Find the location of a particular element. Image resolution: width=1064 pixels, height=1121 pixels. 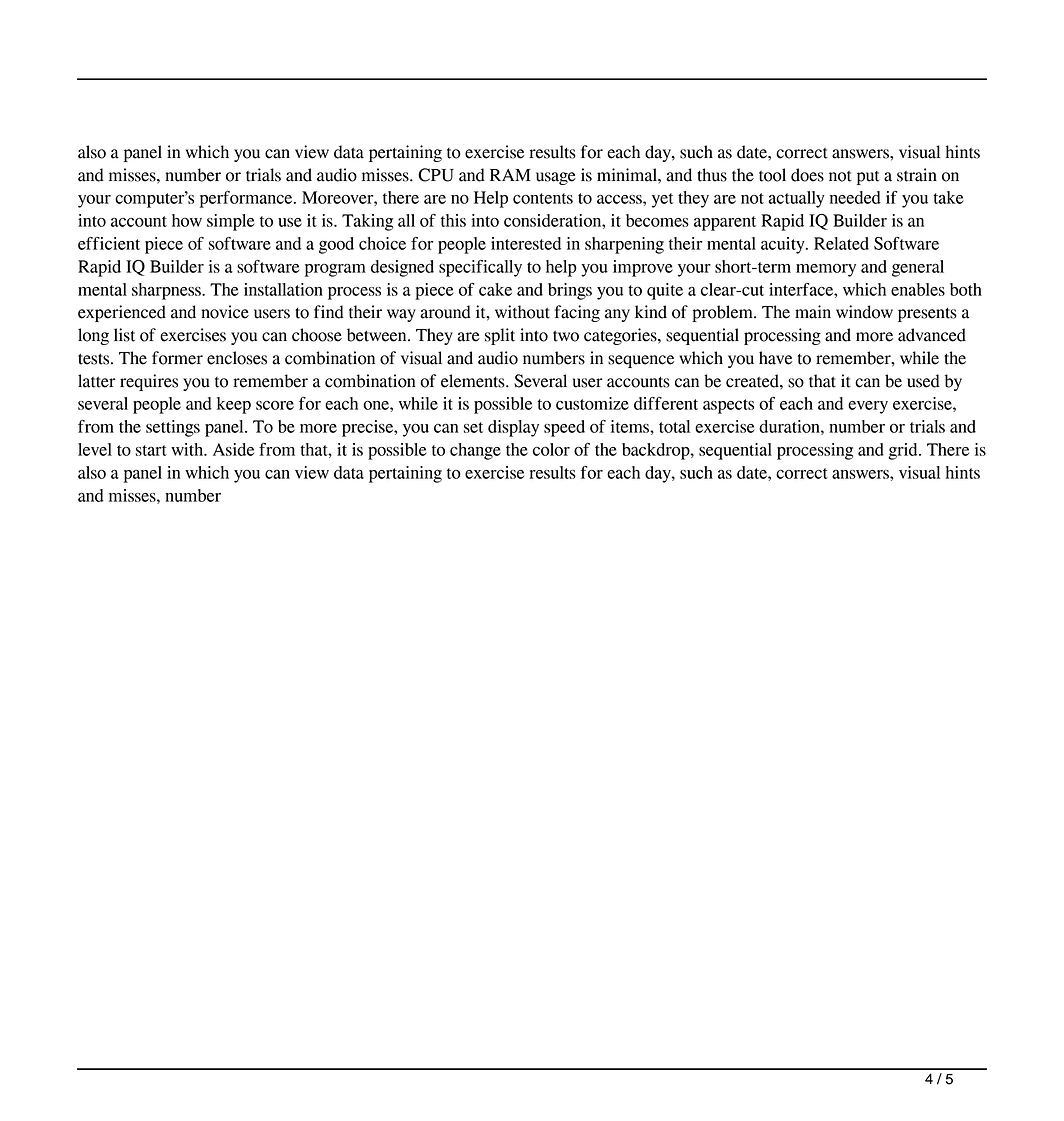

grid is located at coordinates (904, 451).
